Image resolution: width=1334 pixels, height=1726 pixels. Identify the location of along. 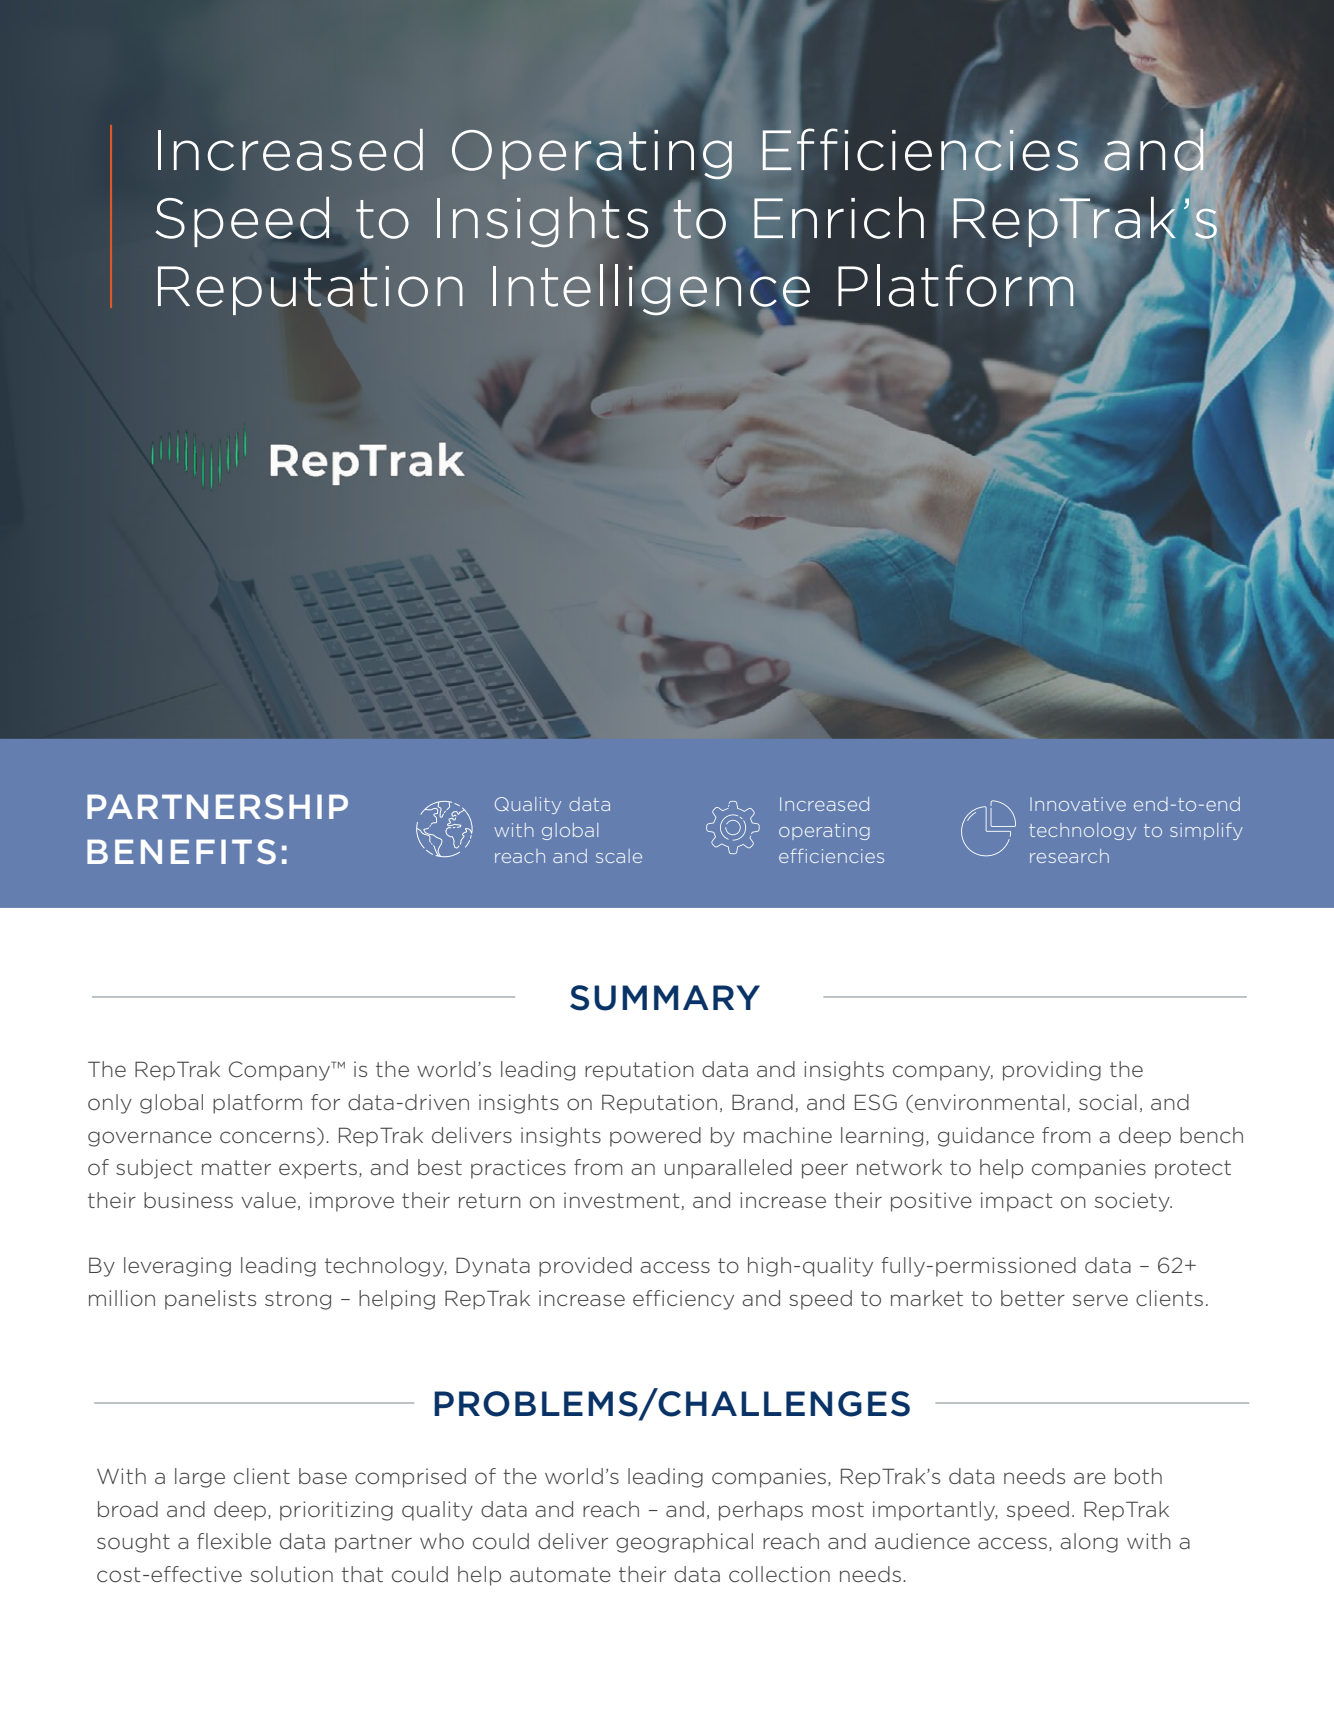
(1089, 1543).
